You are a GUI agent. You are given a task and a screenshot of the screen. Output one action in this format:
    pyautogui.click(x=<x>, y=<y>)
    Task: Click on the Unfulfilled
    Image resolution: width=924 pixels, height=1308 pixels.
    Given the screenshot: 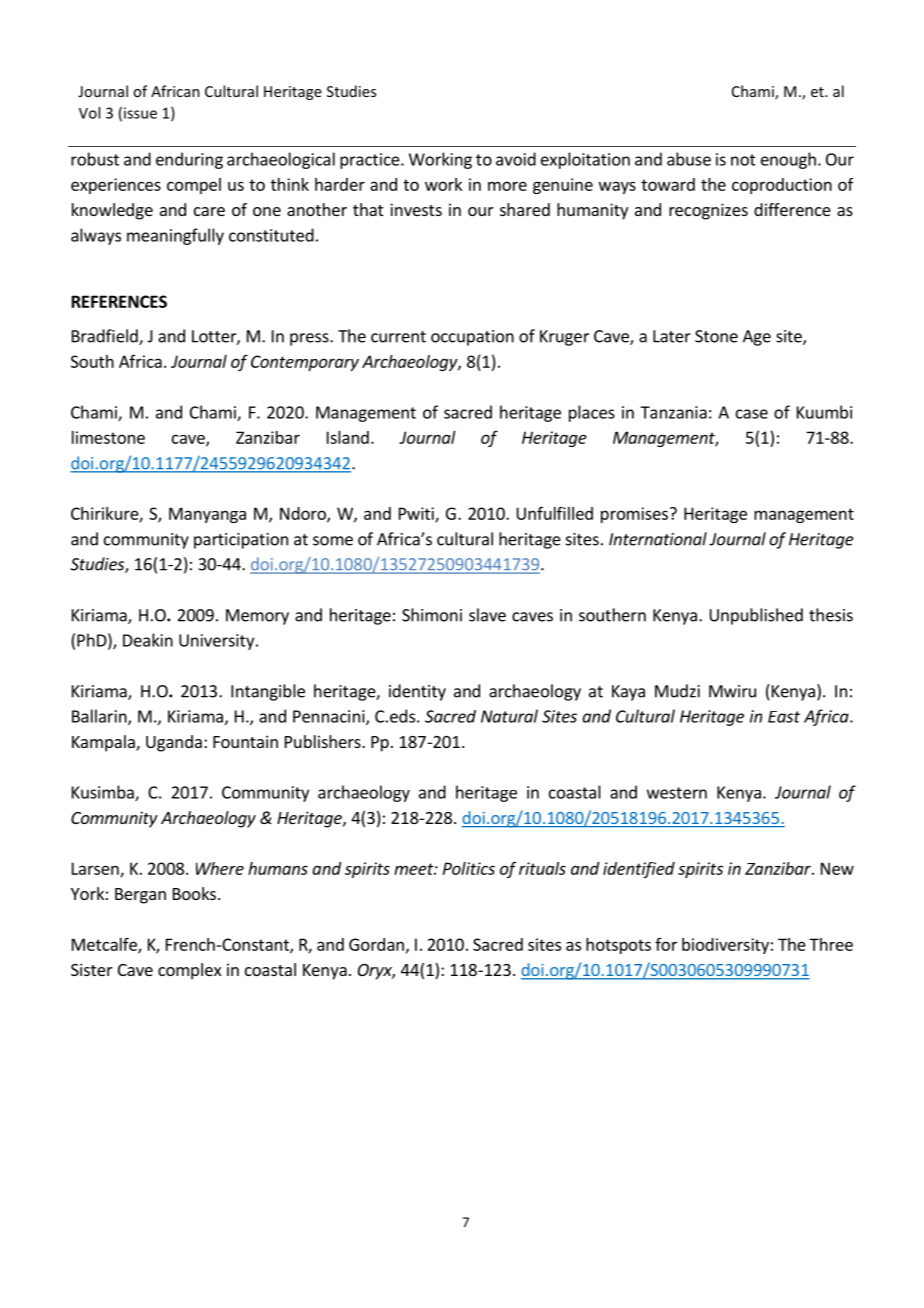 What is the action you would take?
    pyautogui.click(x=555, y=513)
